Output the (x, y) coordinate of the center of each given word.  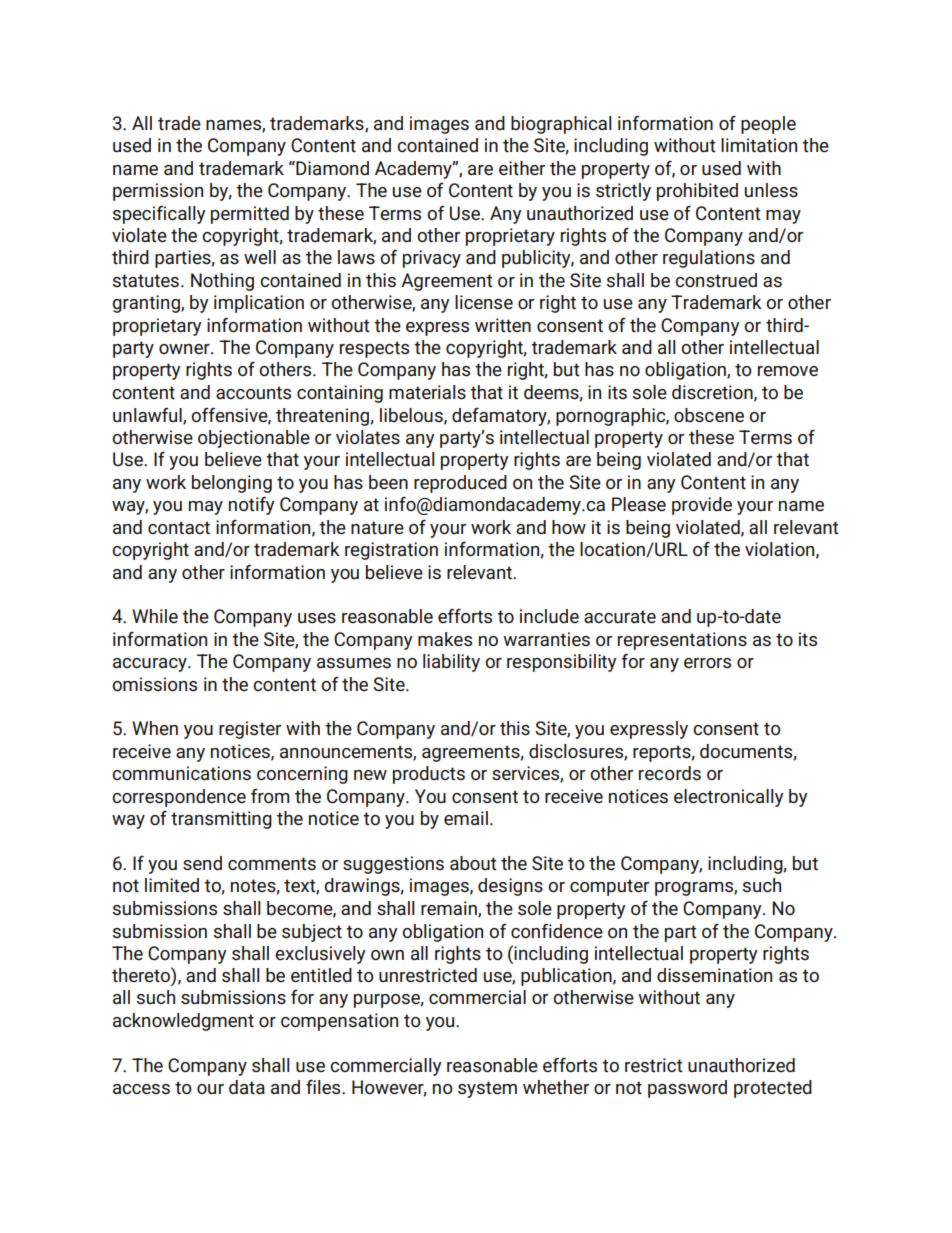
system (487, 1089)
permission (158, 192)
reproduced (460, 484)
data (247, 1087)
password (687, 1089)
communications (181, 773)
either (522, 168)
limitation (759, 145)
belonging (232, 484)
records (670, 773)
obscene (709, 415)
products (429, 775)
